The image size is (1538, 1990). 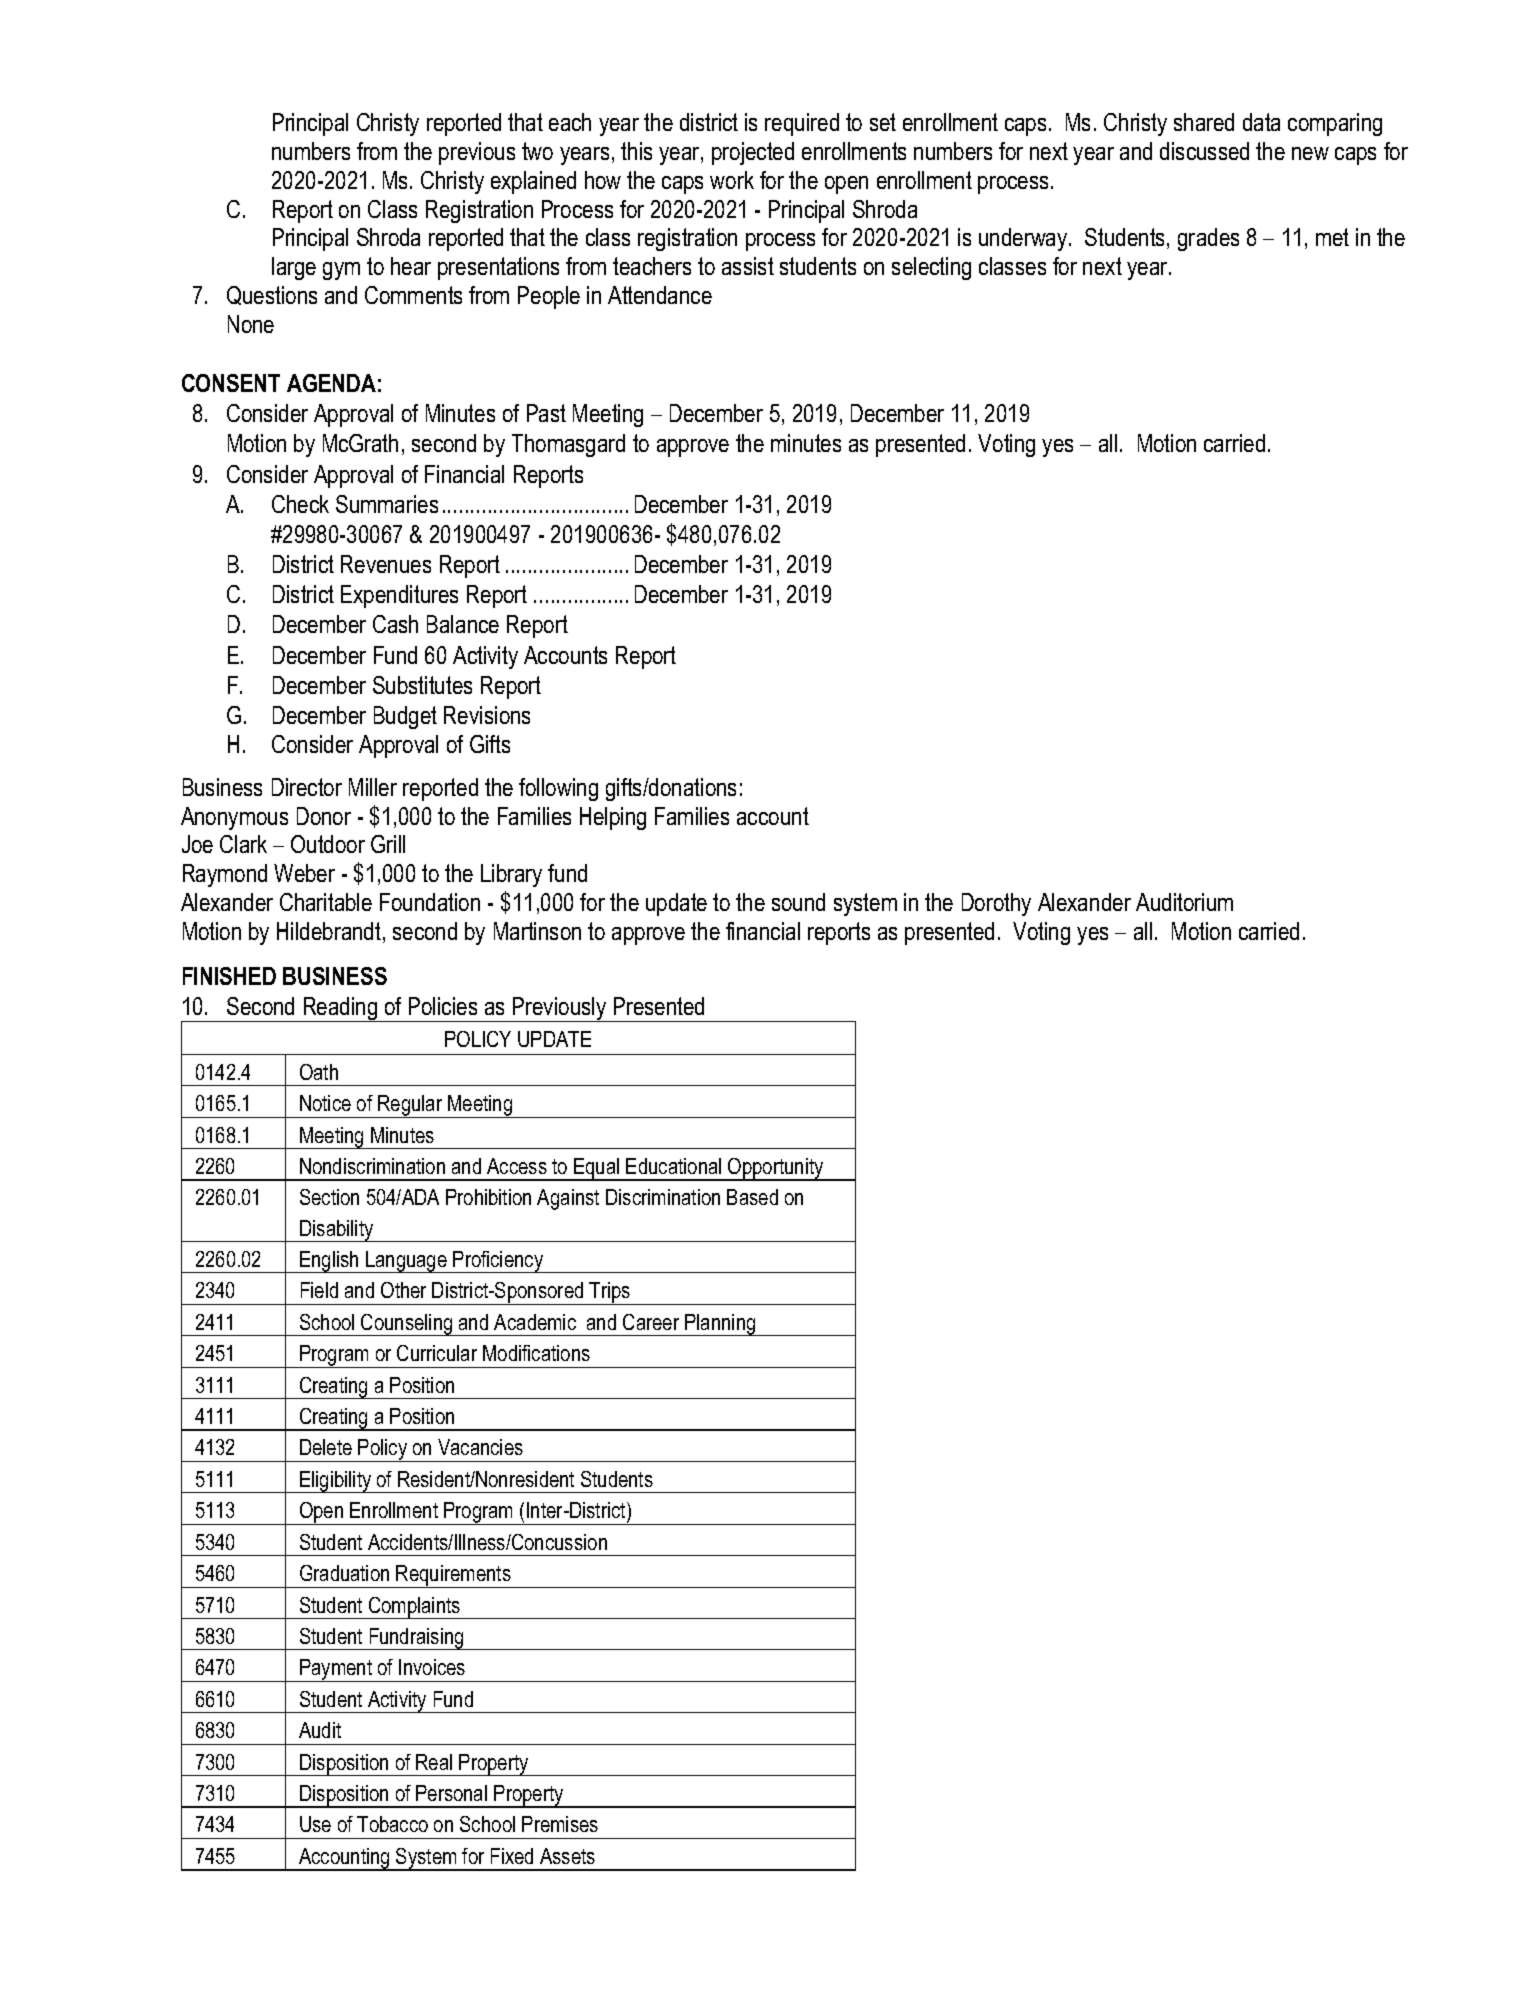 What do you see at coordinates (1204, 151) in the page?
I see `discussed` at bounding box center [1204, 151].
